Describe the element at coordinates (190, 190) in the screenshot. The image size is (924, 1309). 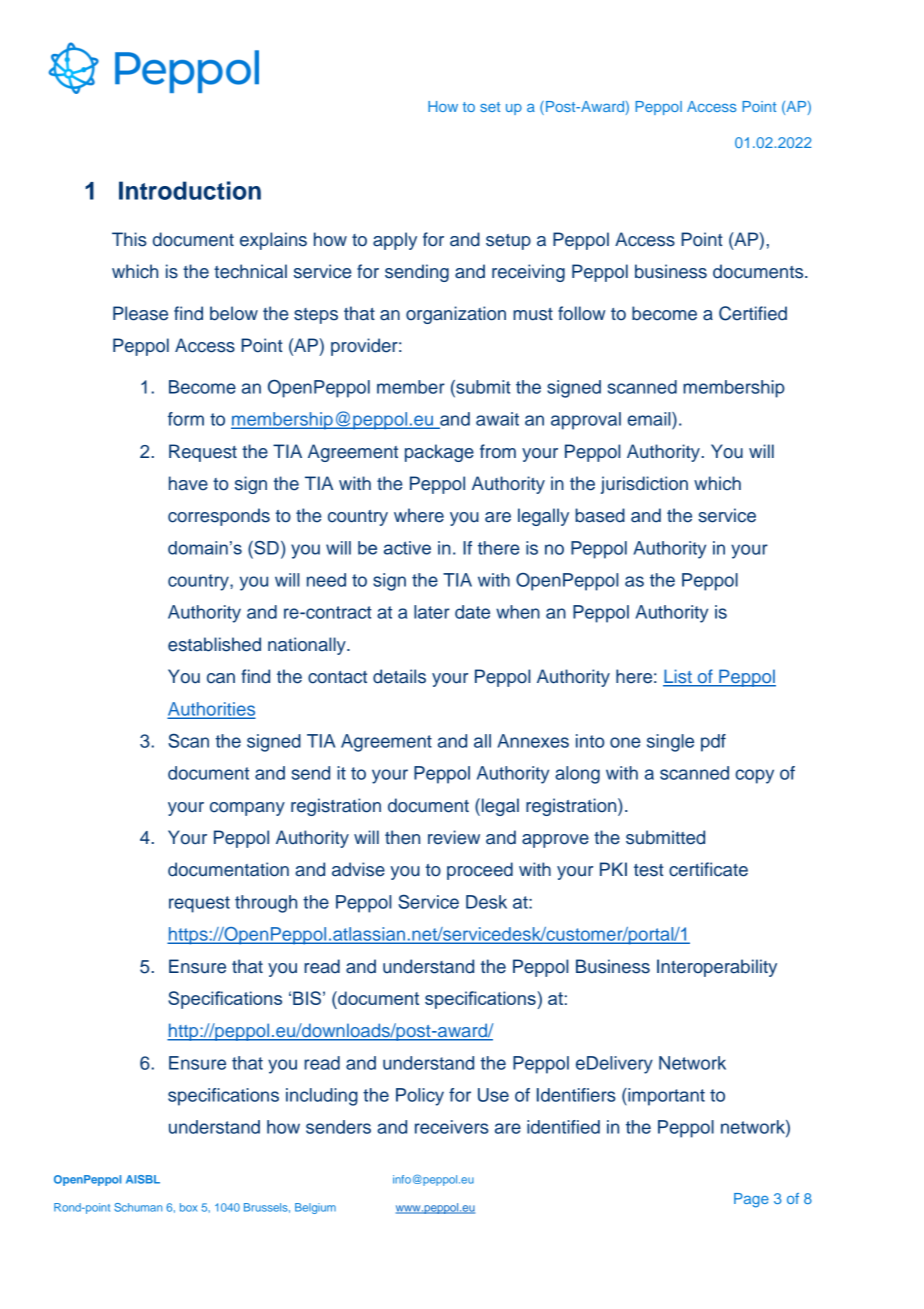
I see `Introduction` at that location.
